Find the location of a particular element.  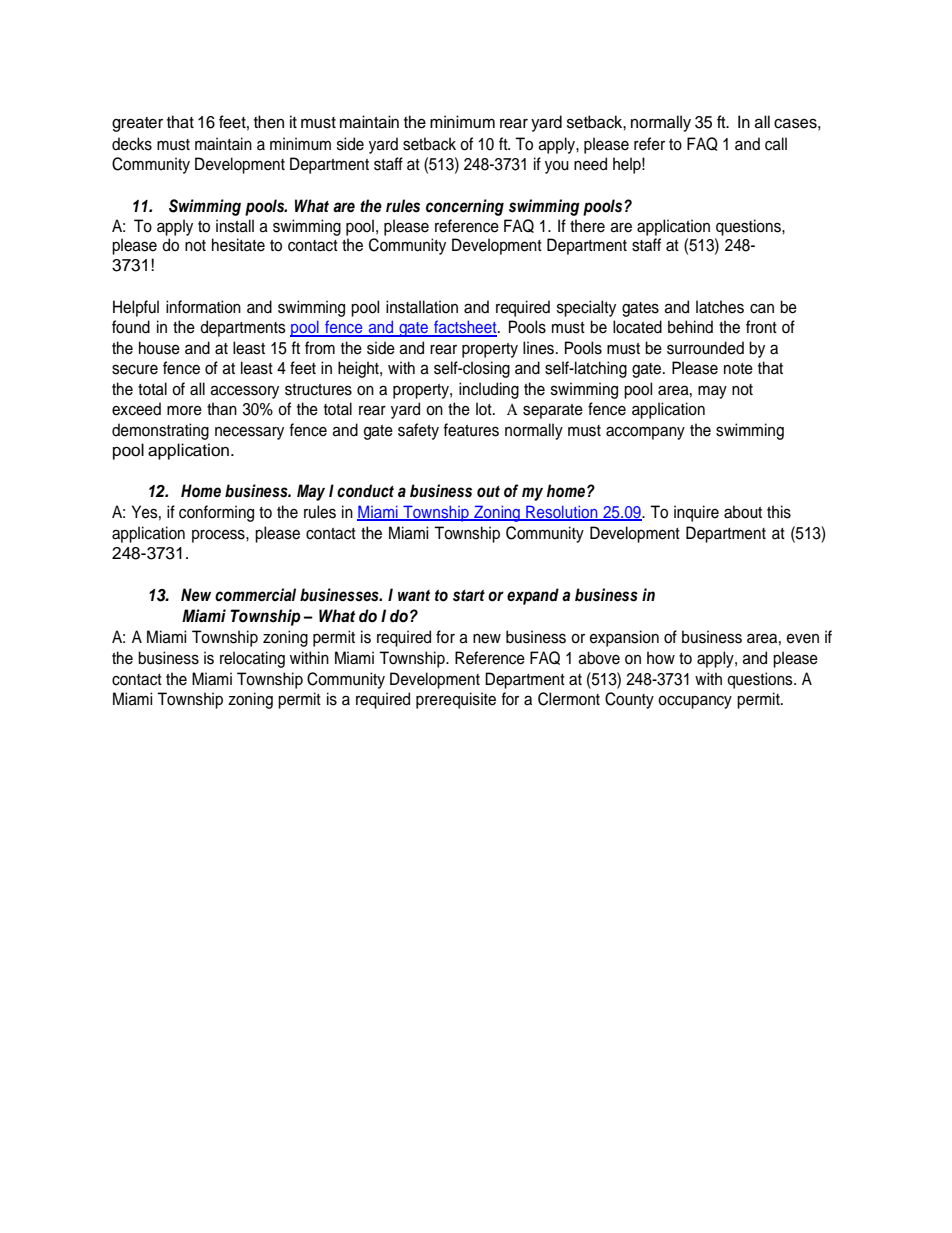

call is located at coordinates (776, 144).
